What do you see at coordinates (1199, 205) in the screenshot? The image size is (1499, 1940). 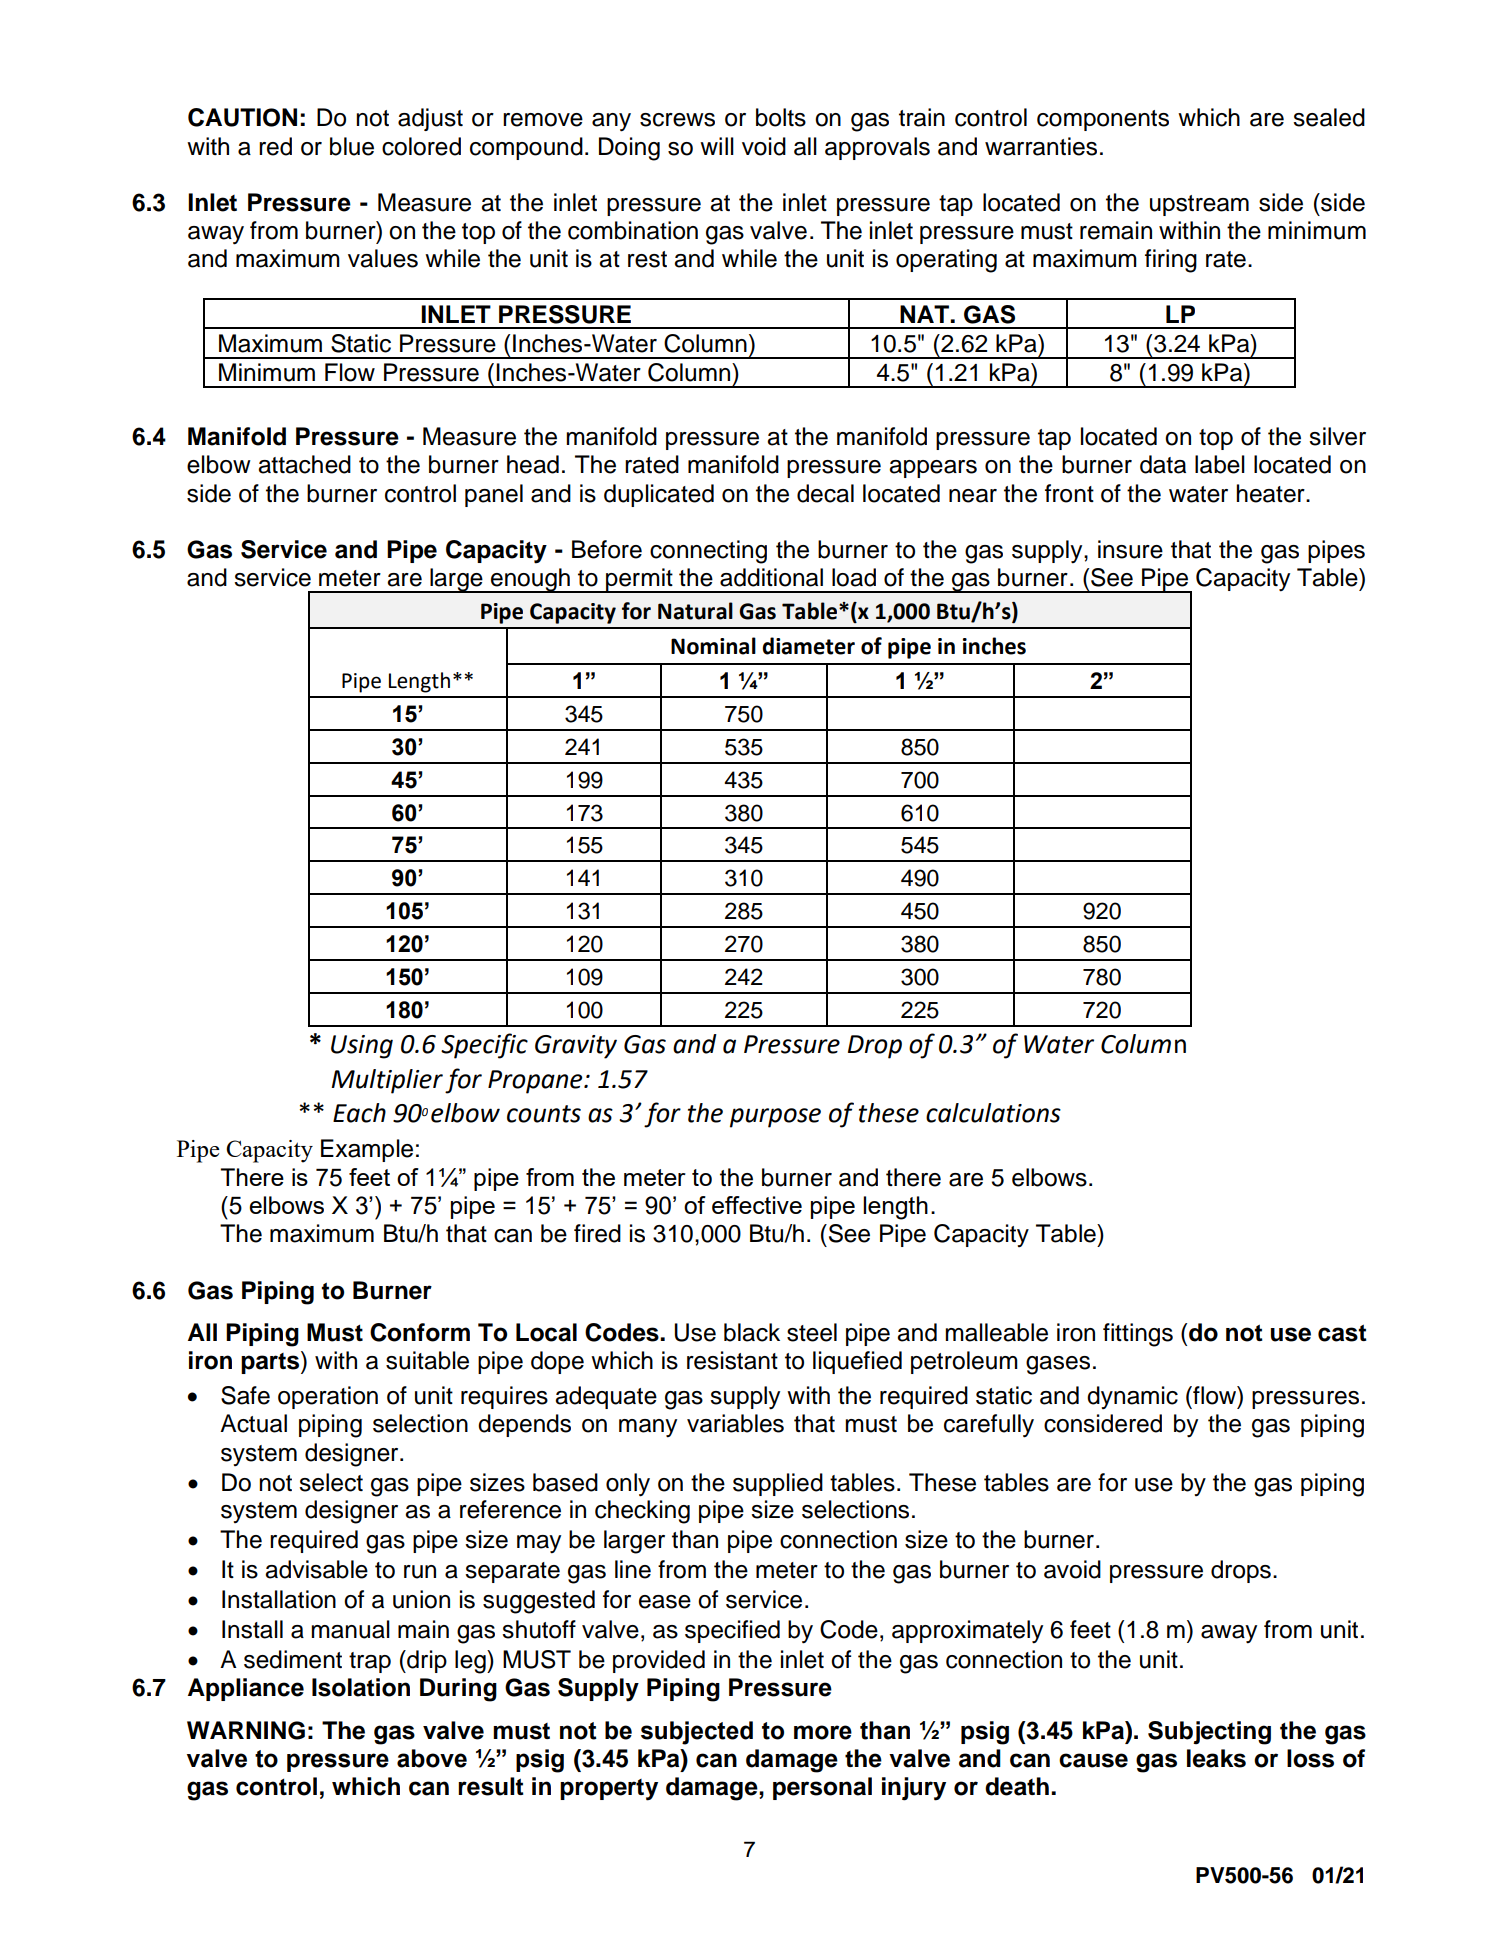 I see `upstream` at bounding box center [1199, 205].
